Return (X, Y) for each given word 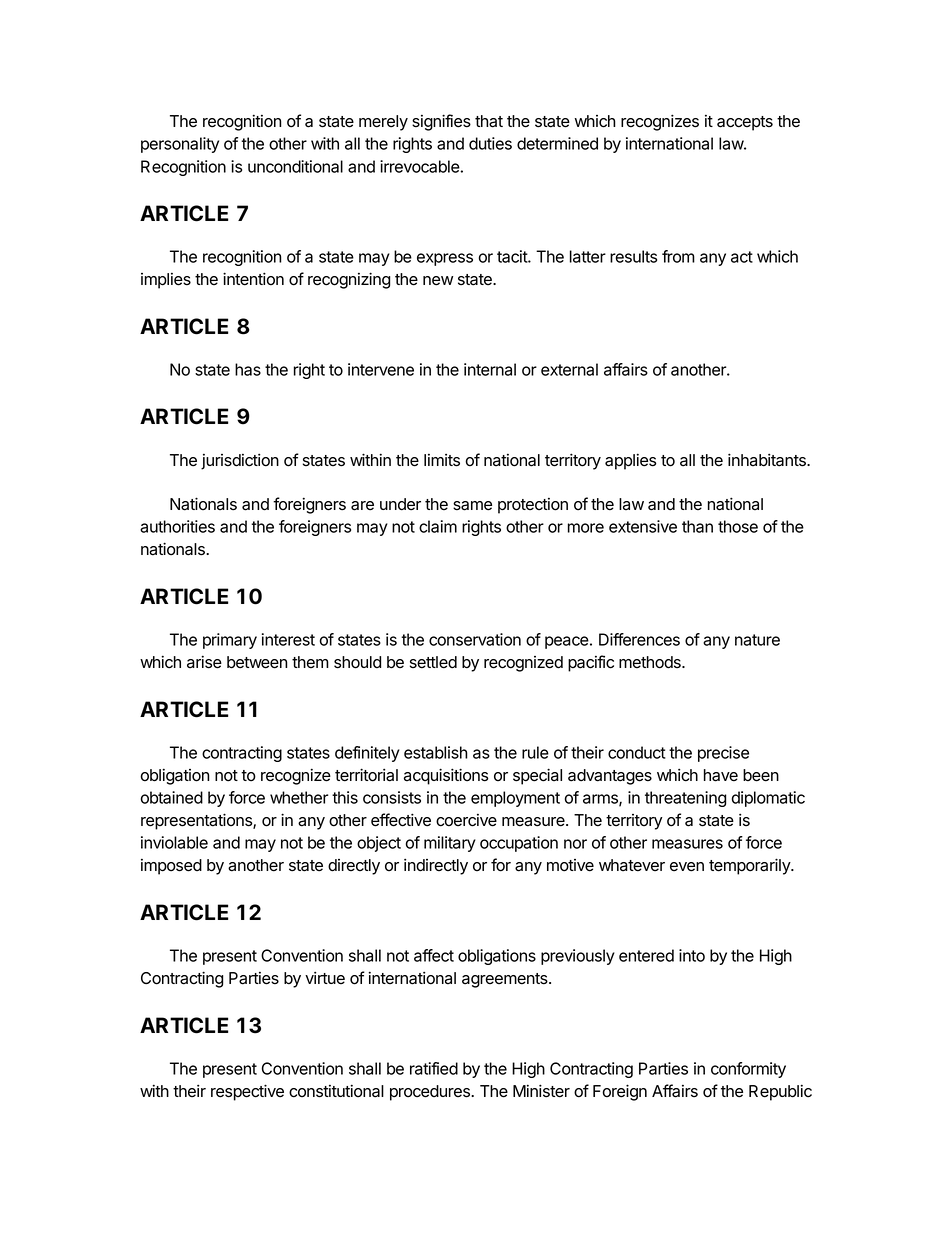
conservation (475, 639)
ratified (434, 1068)
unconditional (295, 166)
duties (490, 143)
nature (757, 640)
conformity (748, 1070)
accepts (745, 123)
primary (230, 641)
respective (247, 1092)
